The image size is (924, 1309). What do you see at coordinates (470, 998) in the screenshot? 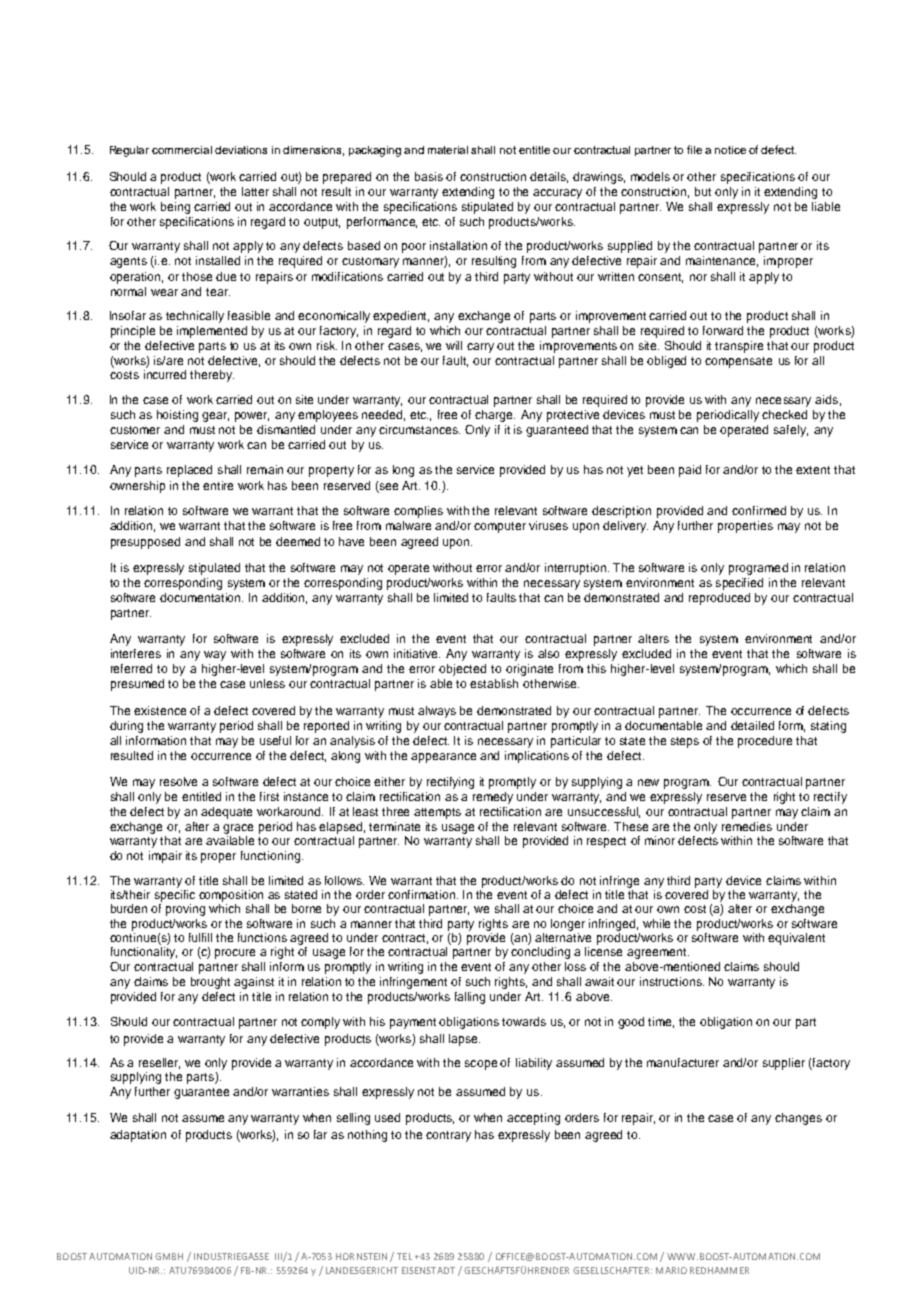
I see `falling` at bounding box center [470, 998].
